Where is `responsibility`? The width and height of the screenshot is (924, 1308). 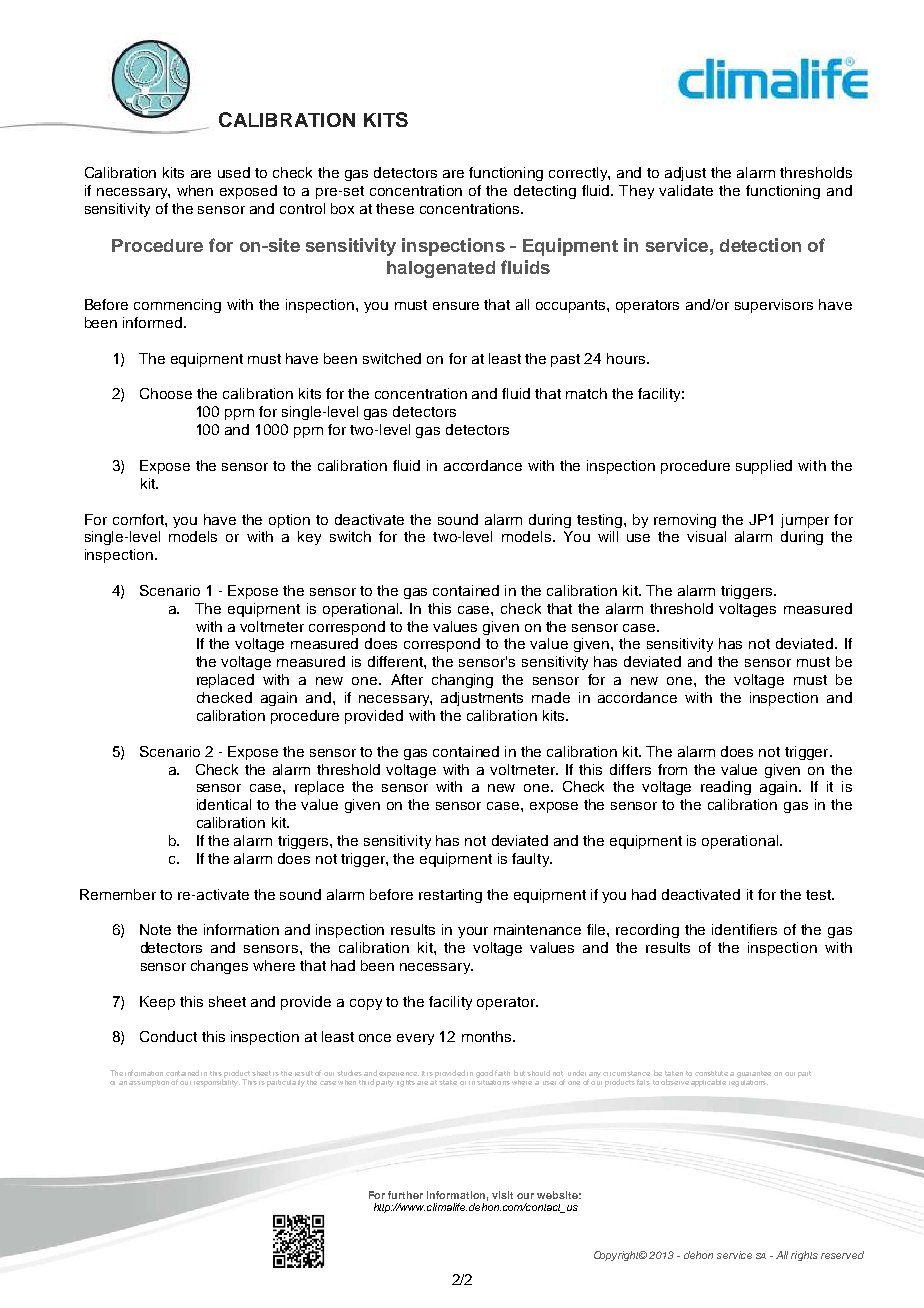
responsibility is located at coordinates (217, 1082).
